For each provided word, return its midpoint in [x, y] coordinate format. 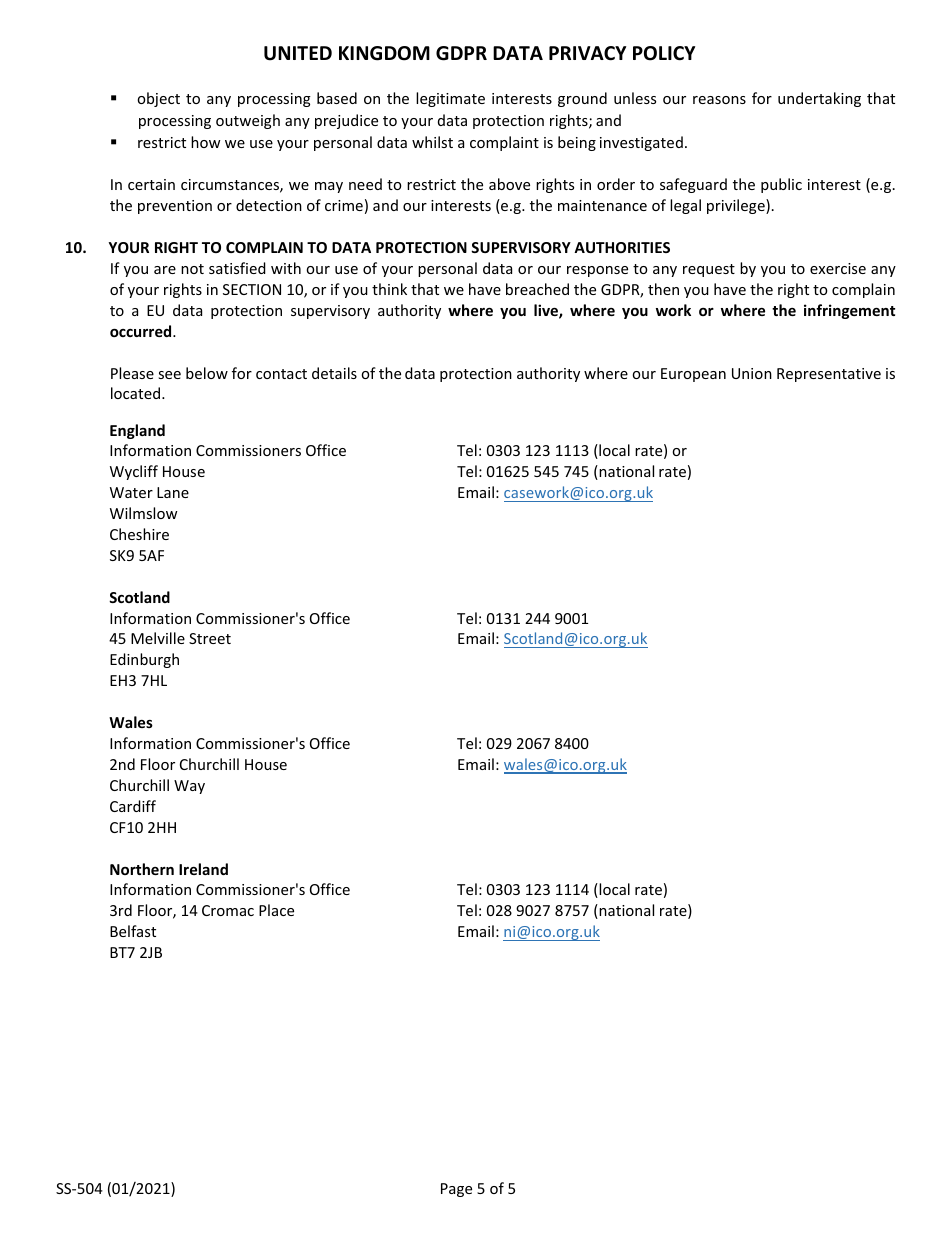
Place [276, 910]
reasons [719, 100]
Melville [158, 638]
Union [752, 373]
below [207, 373]
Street [210, 638]
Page [456, 1190]
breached [537, 289]
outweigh [248, 121]
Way [189, 787]
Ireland [203, 869]
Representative [829, 375]
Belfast [133, 931]
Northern [142, 869]
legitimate [450, 99]
